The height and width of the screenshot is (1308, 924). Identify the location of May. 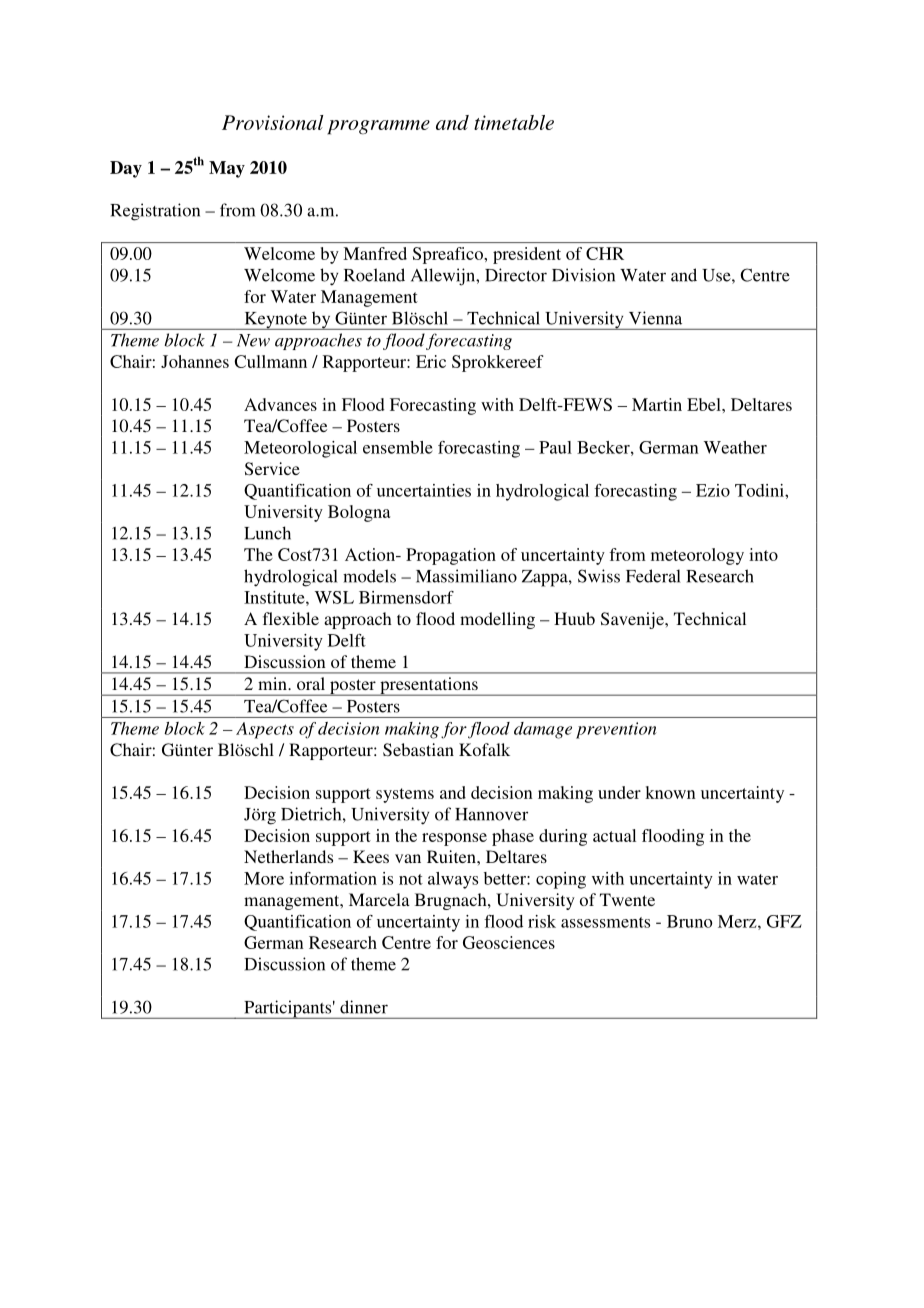
(227, 169).
